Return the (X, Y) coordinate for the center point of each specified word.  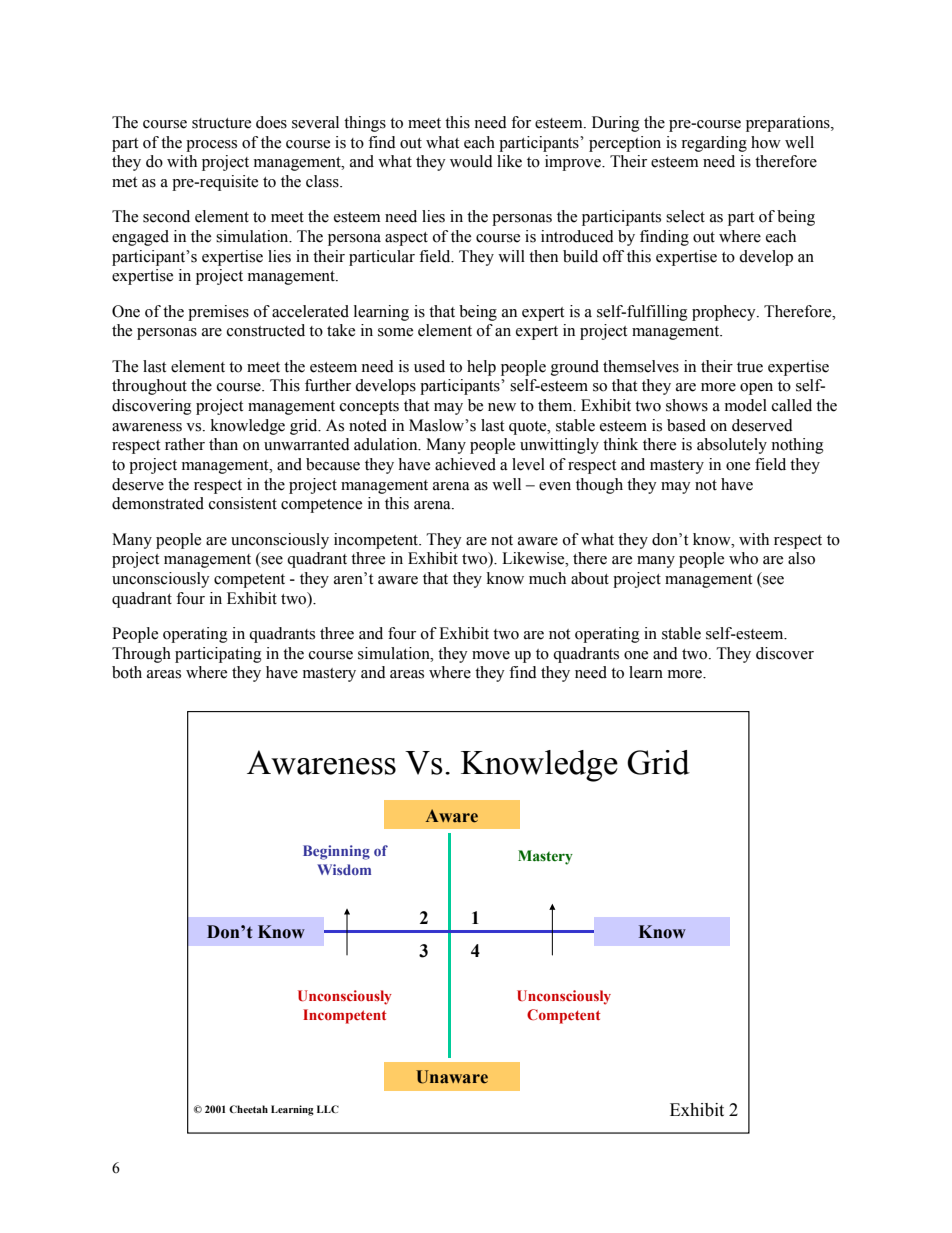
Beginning (336, 852)
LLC (328, 1109)
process (211, 146)
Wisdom (344, 869)
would (471, 161)
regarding (714, 144)
